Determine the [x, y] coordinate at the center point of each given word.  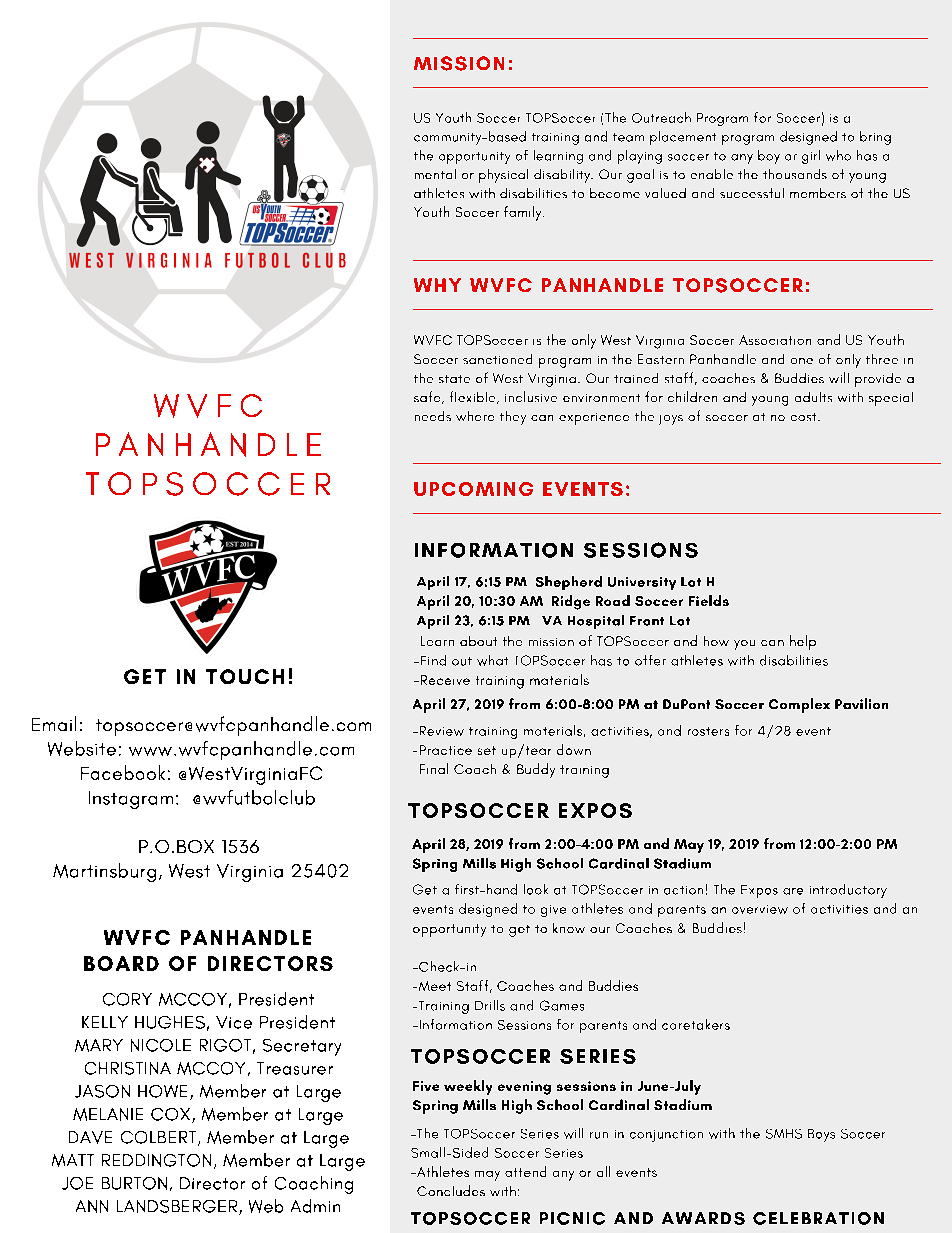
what [492, 660]
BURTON [134, 1183]
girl [811, 157]
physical [503, 176]
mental [435, 174]
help [803, 642]
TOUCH [245, 676]
